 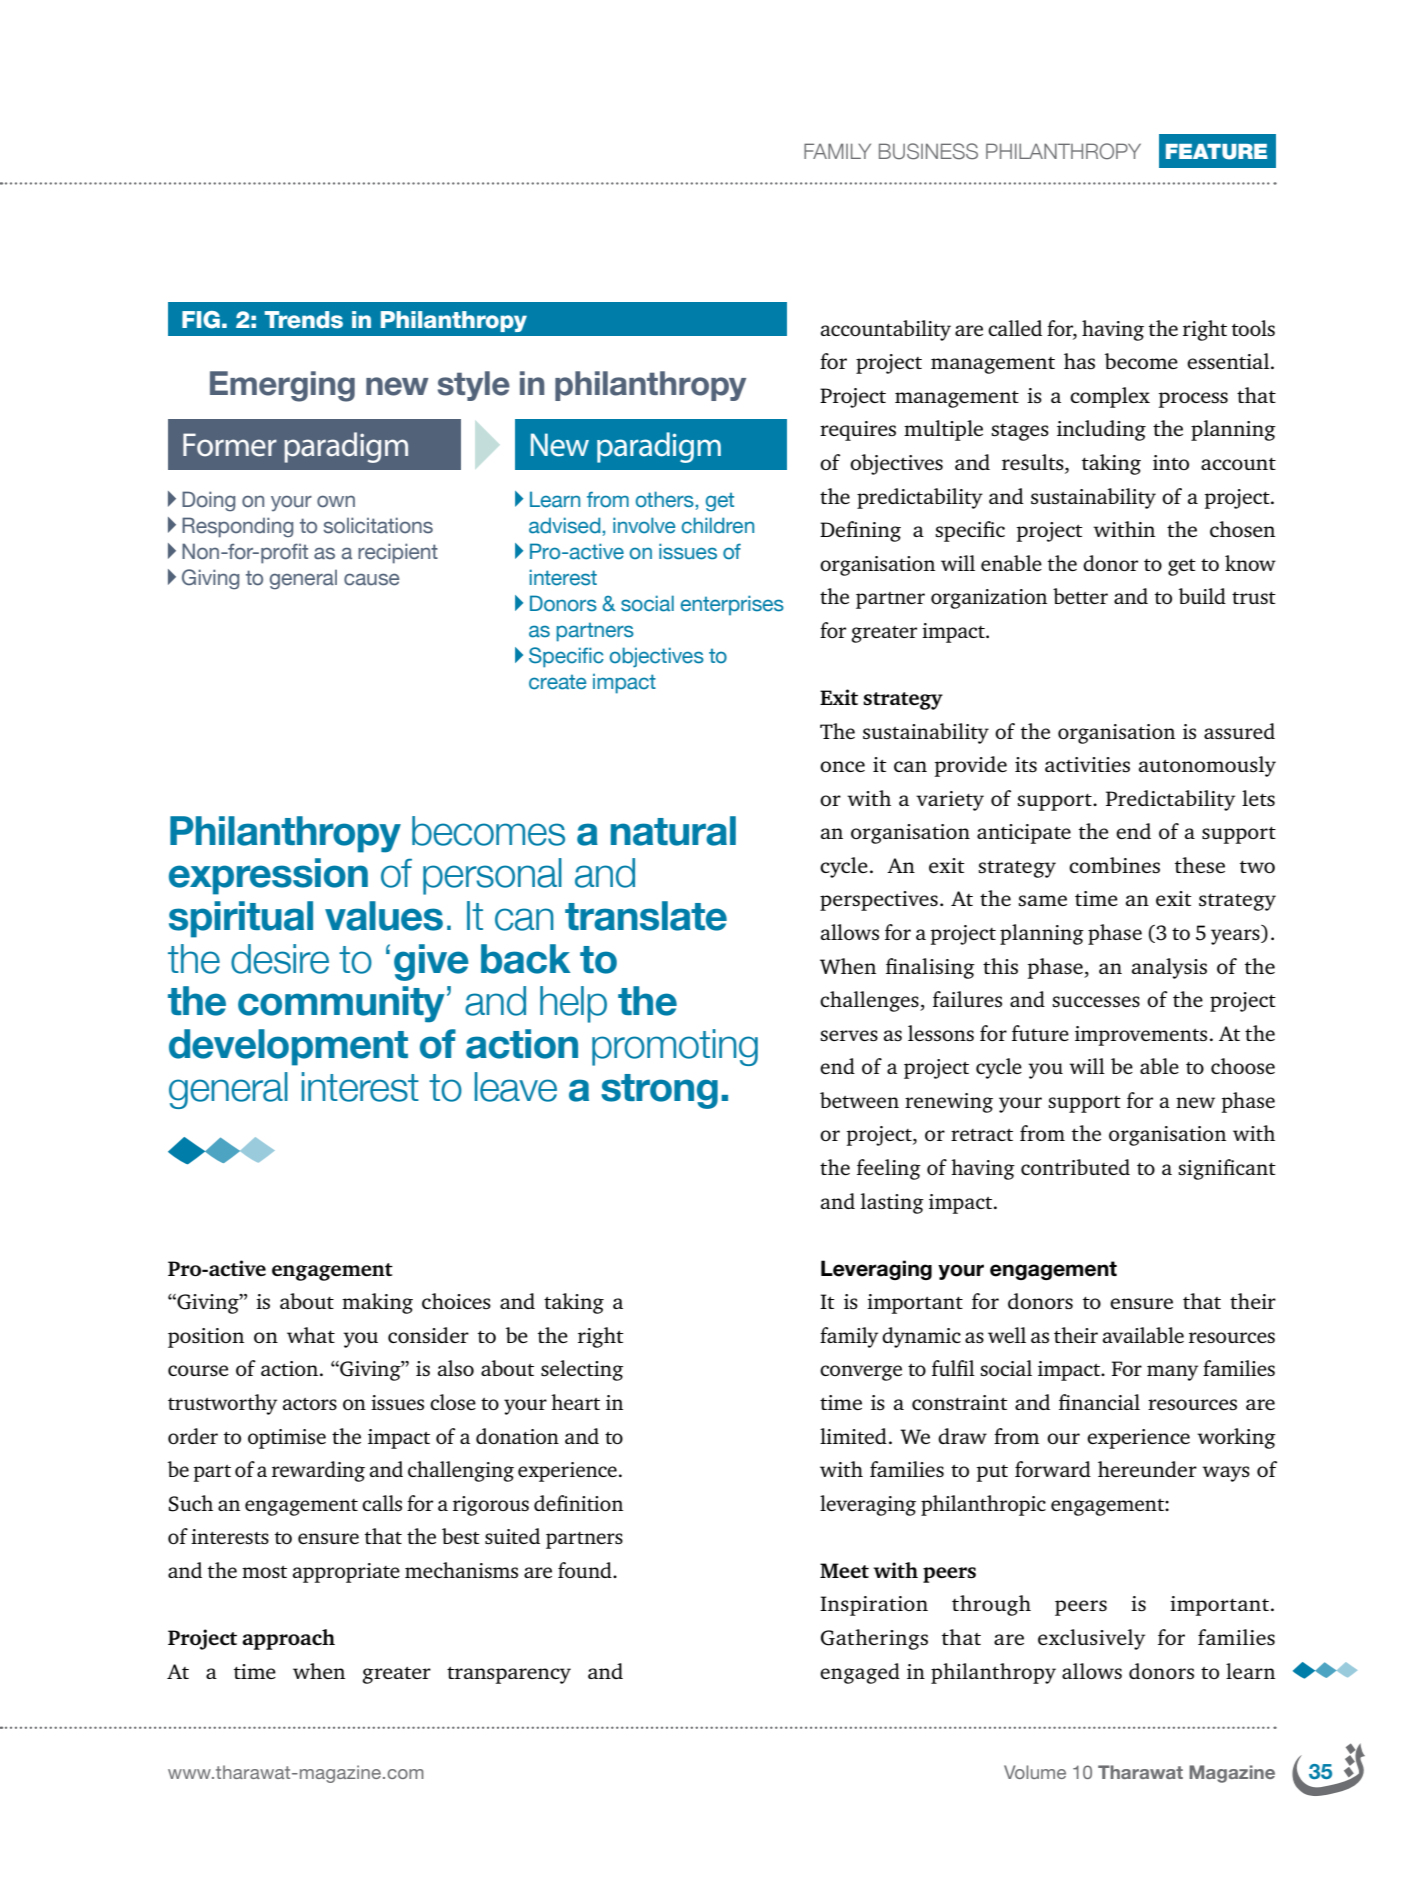 I want to click on approach, so click(x=288, y=1639).
